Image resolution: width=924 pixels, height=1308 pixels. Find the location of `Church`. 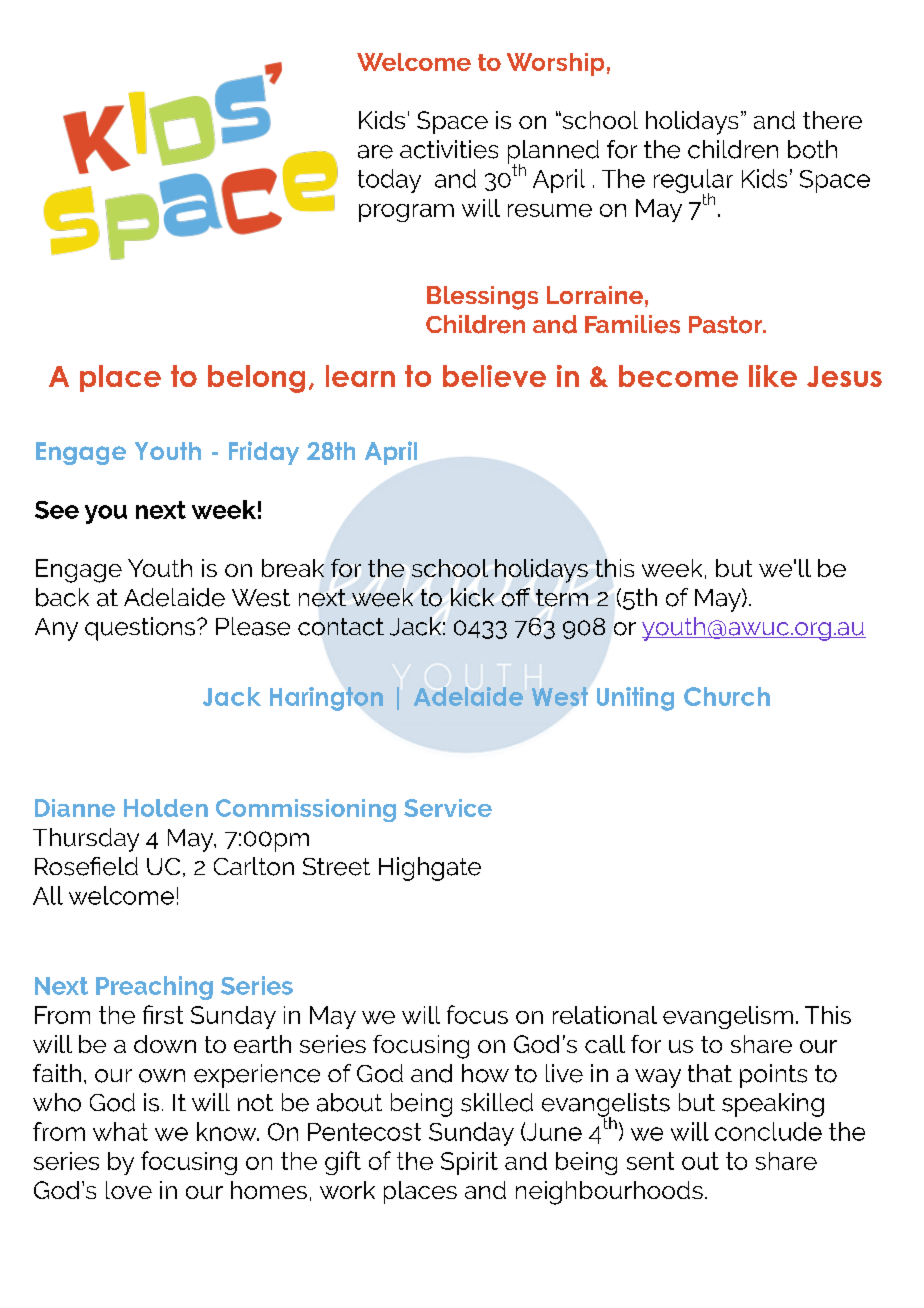

Church is located at coordinates (727, 696).
